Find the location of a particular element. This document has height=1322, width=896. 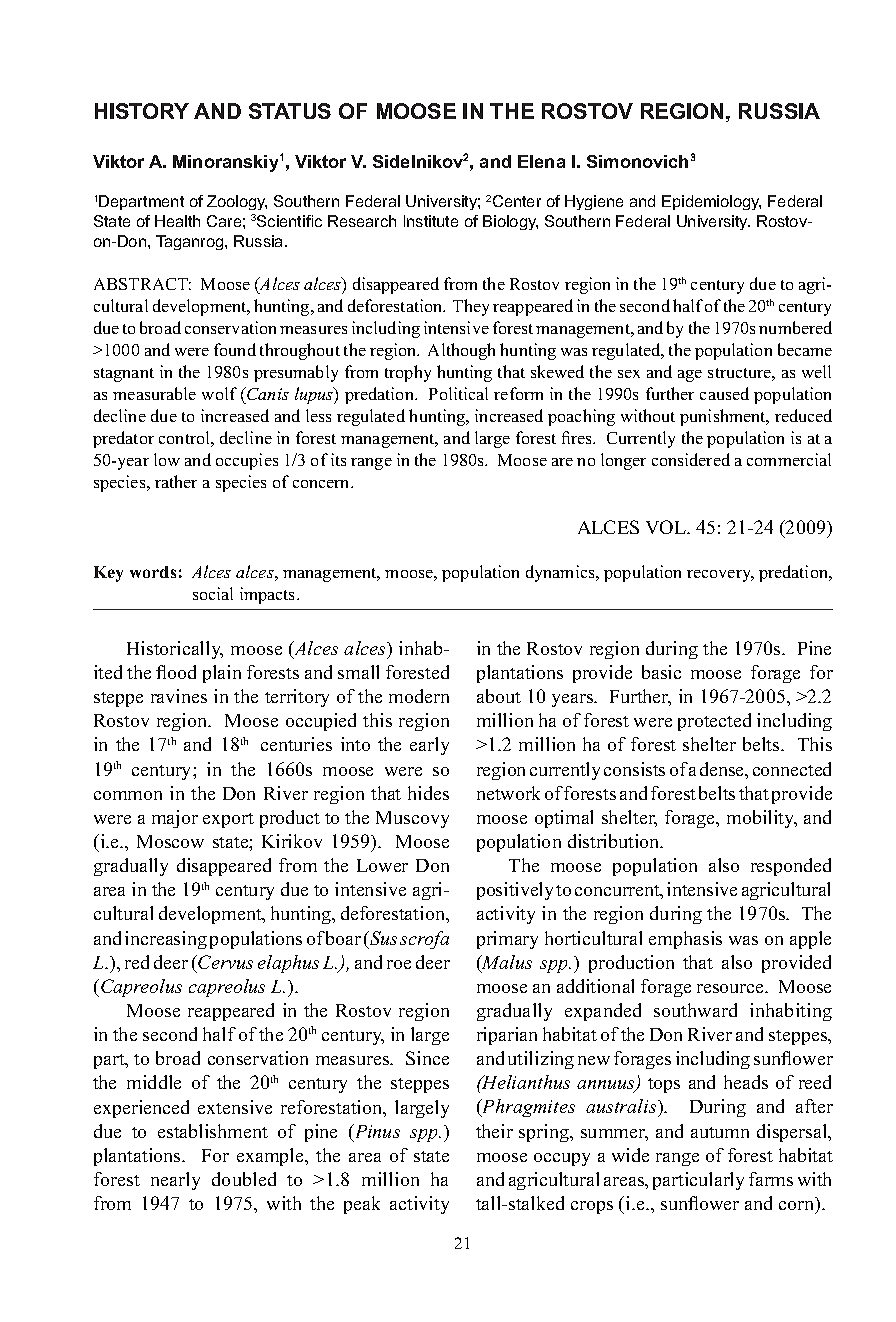

Historically is located at coordinates (175, 650).
